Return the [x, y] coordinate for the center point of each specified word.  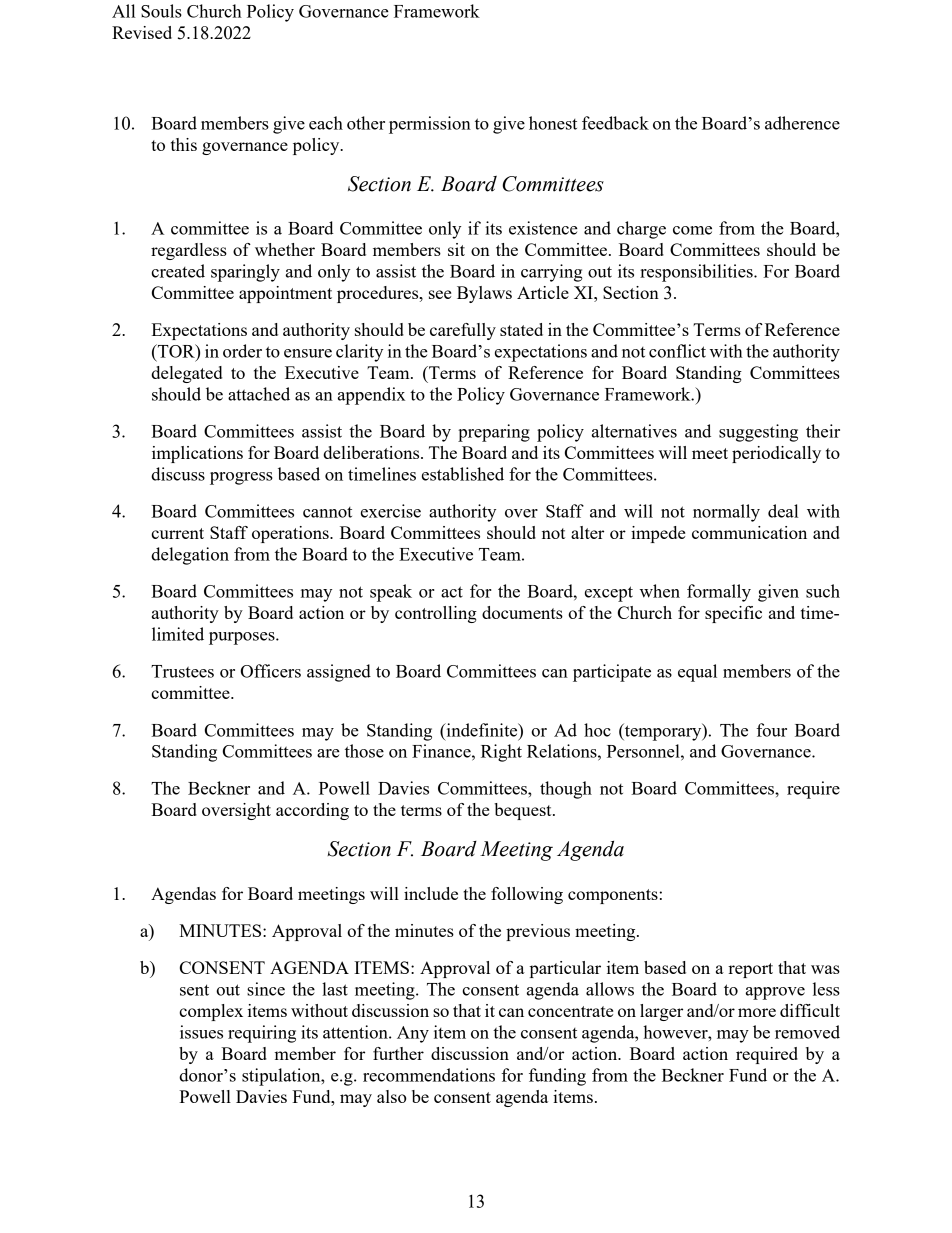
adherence [802, 123]
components [613, 896]
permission [430, 125]
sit [456, 249]
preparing [494, 433]
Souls [161, 11]
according [312, 811]
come [692, 230]
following [527, 895]
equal [697, 673]
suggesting [758, 433]
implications [197, 454]
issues [201, 1032]
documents [522, 612]
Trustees [182, 671]
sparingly [245, 273]
